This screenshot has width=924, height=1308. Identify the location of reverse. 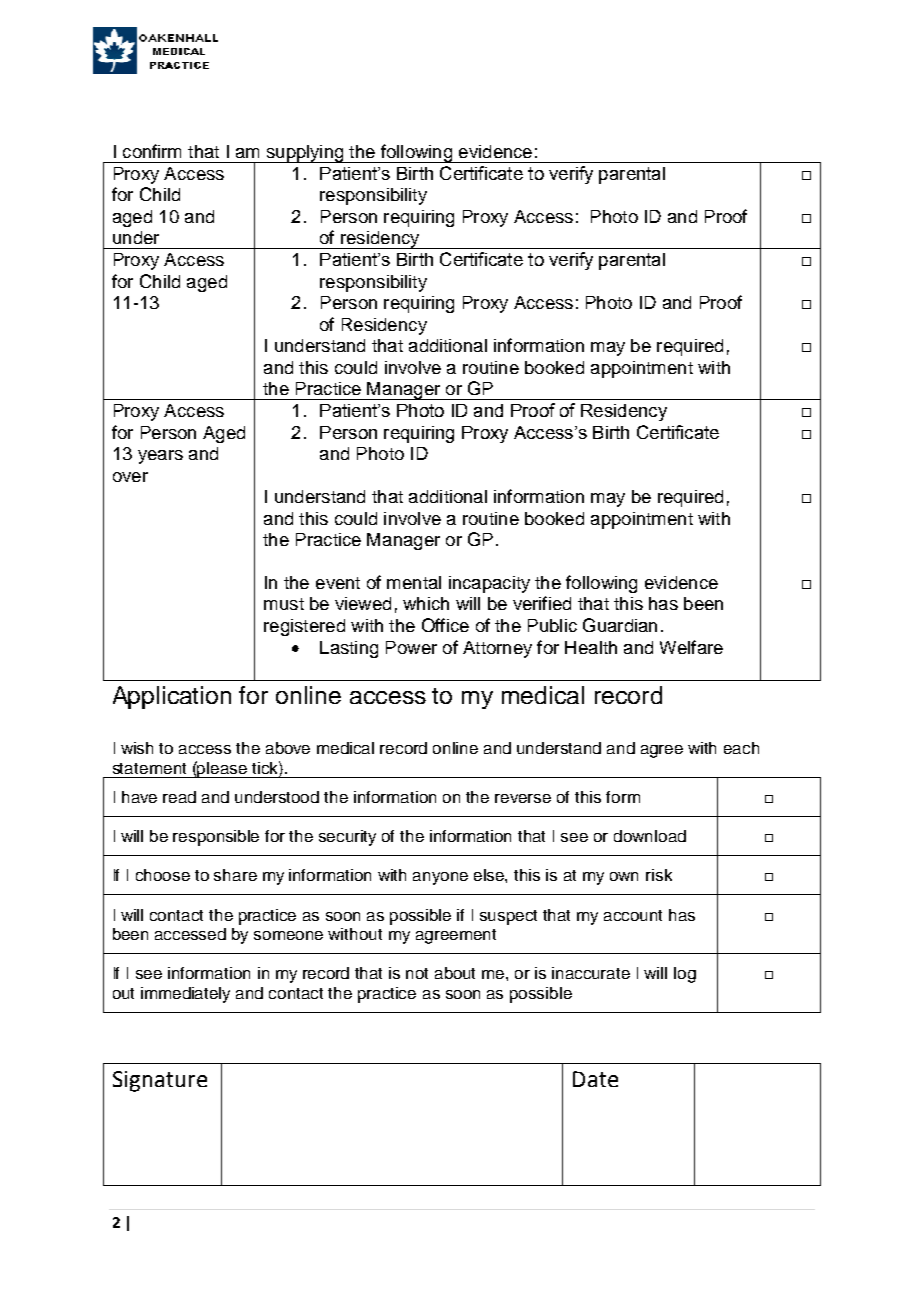
(523, 798).
